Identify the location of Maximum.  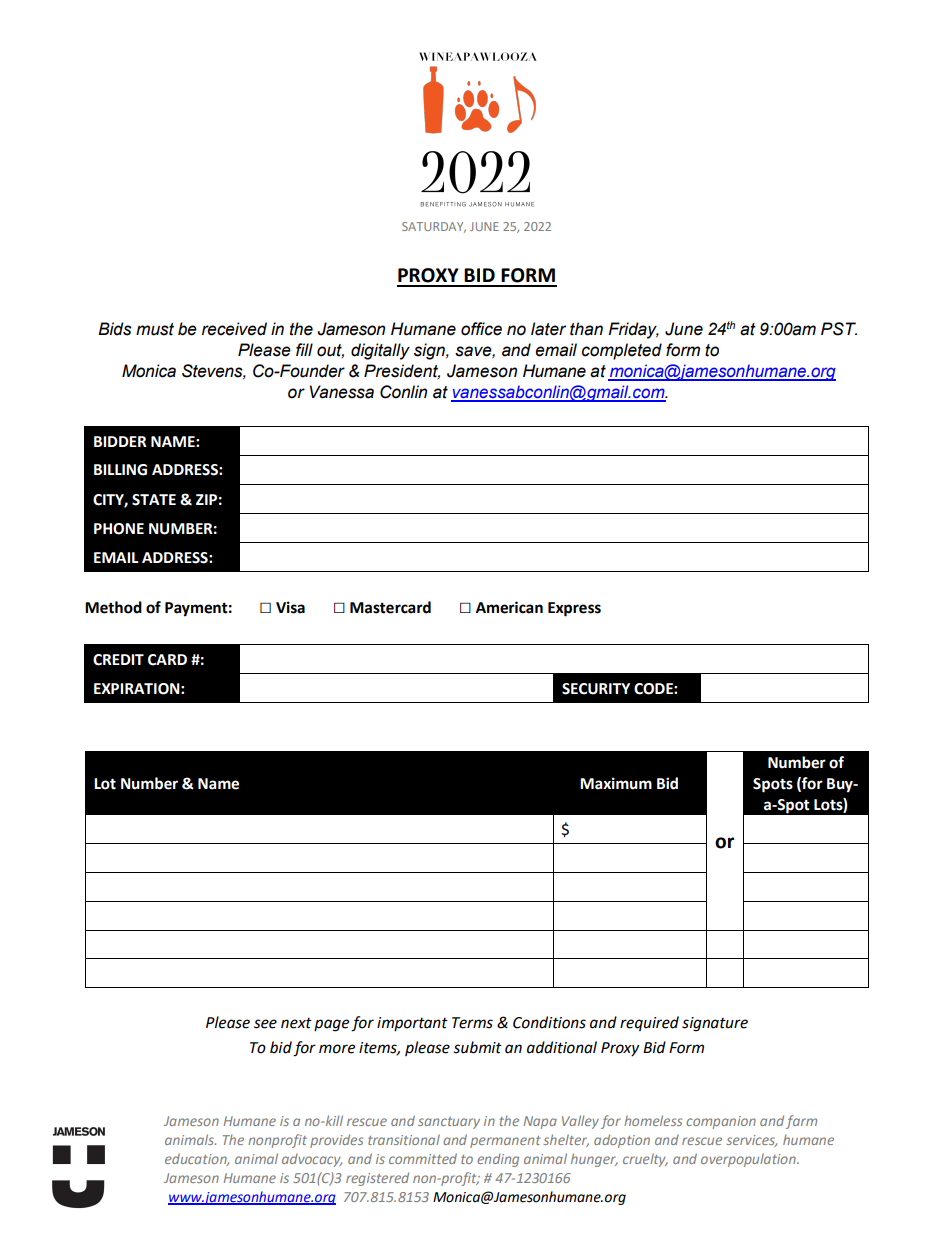
(616, 783).
